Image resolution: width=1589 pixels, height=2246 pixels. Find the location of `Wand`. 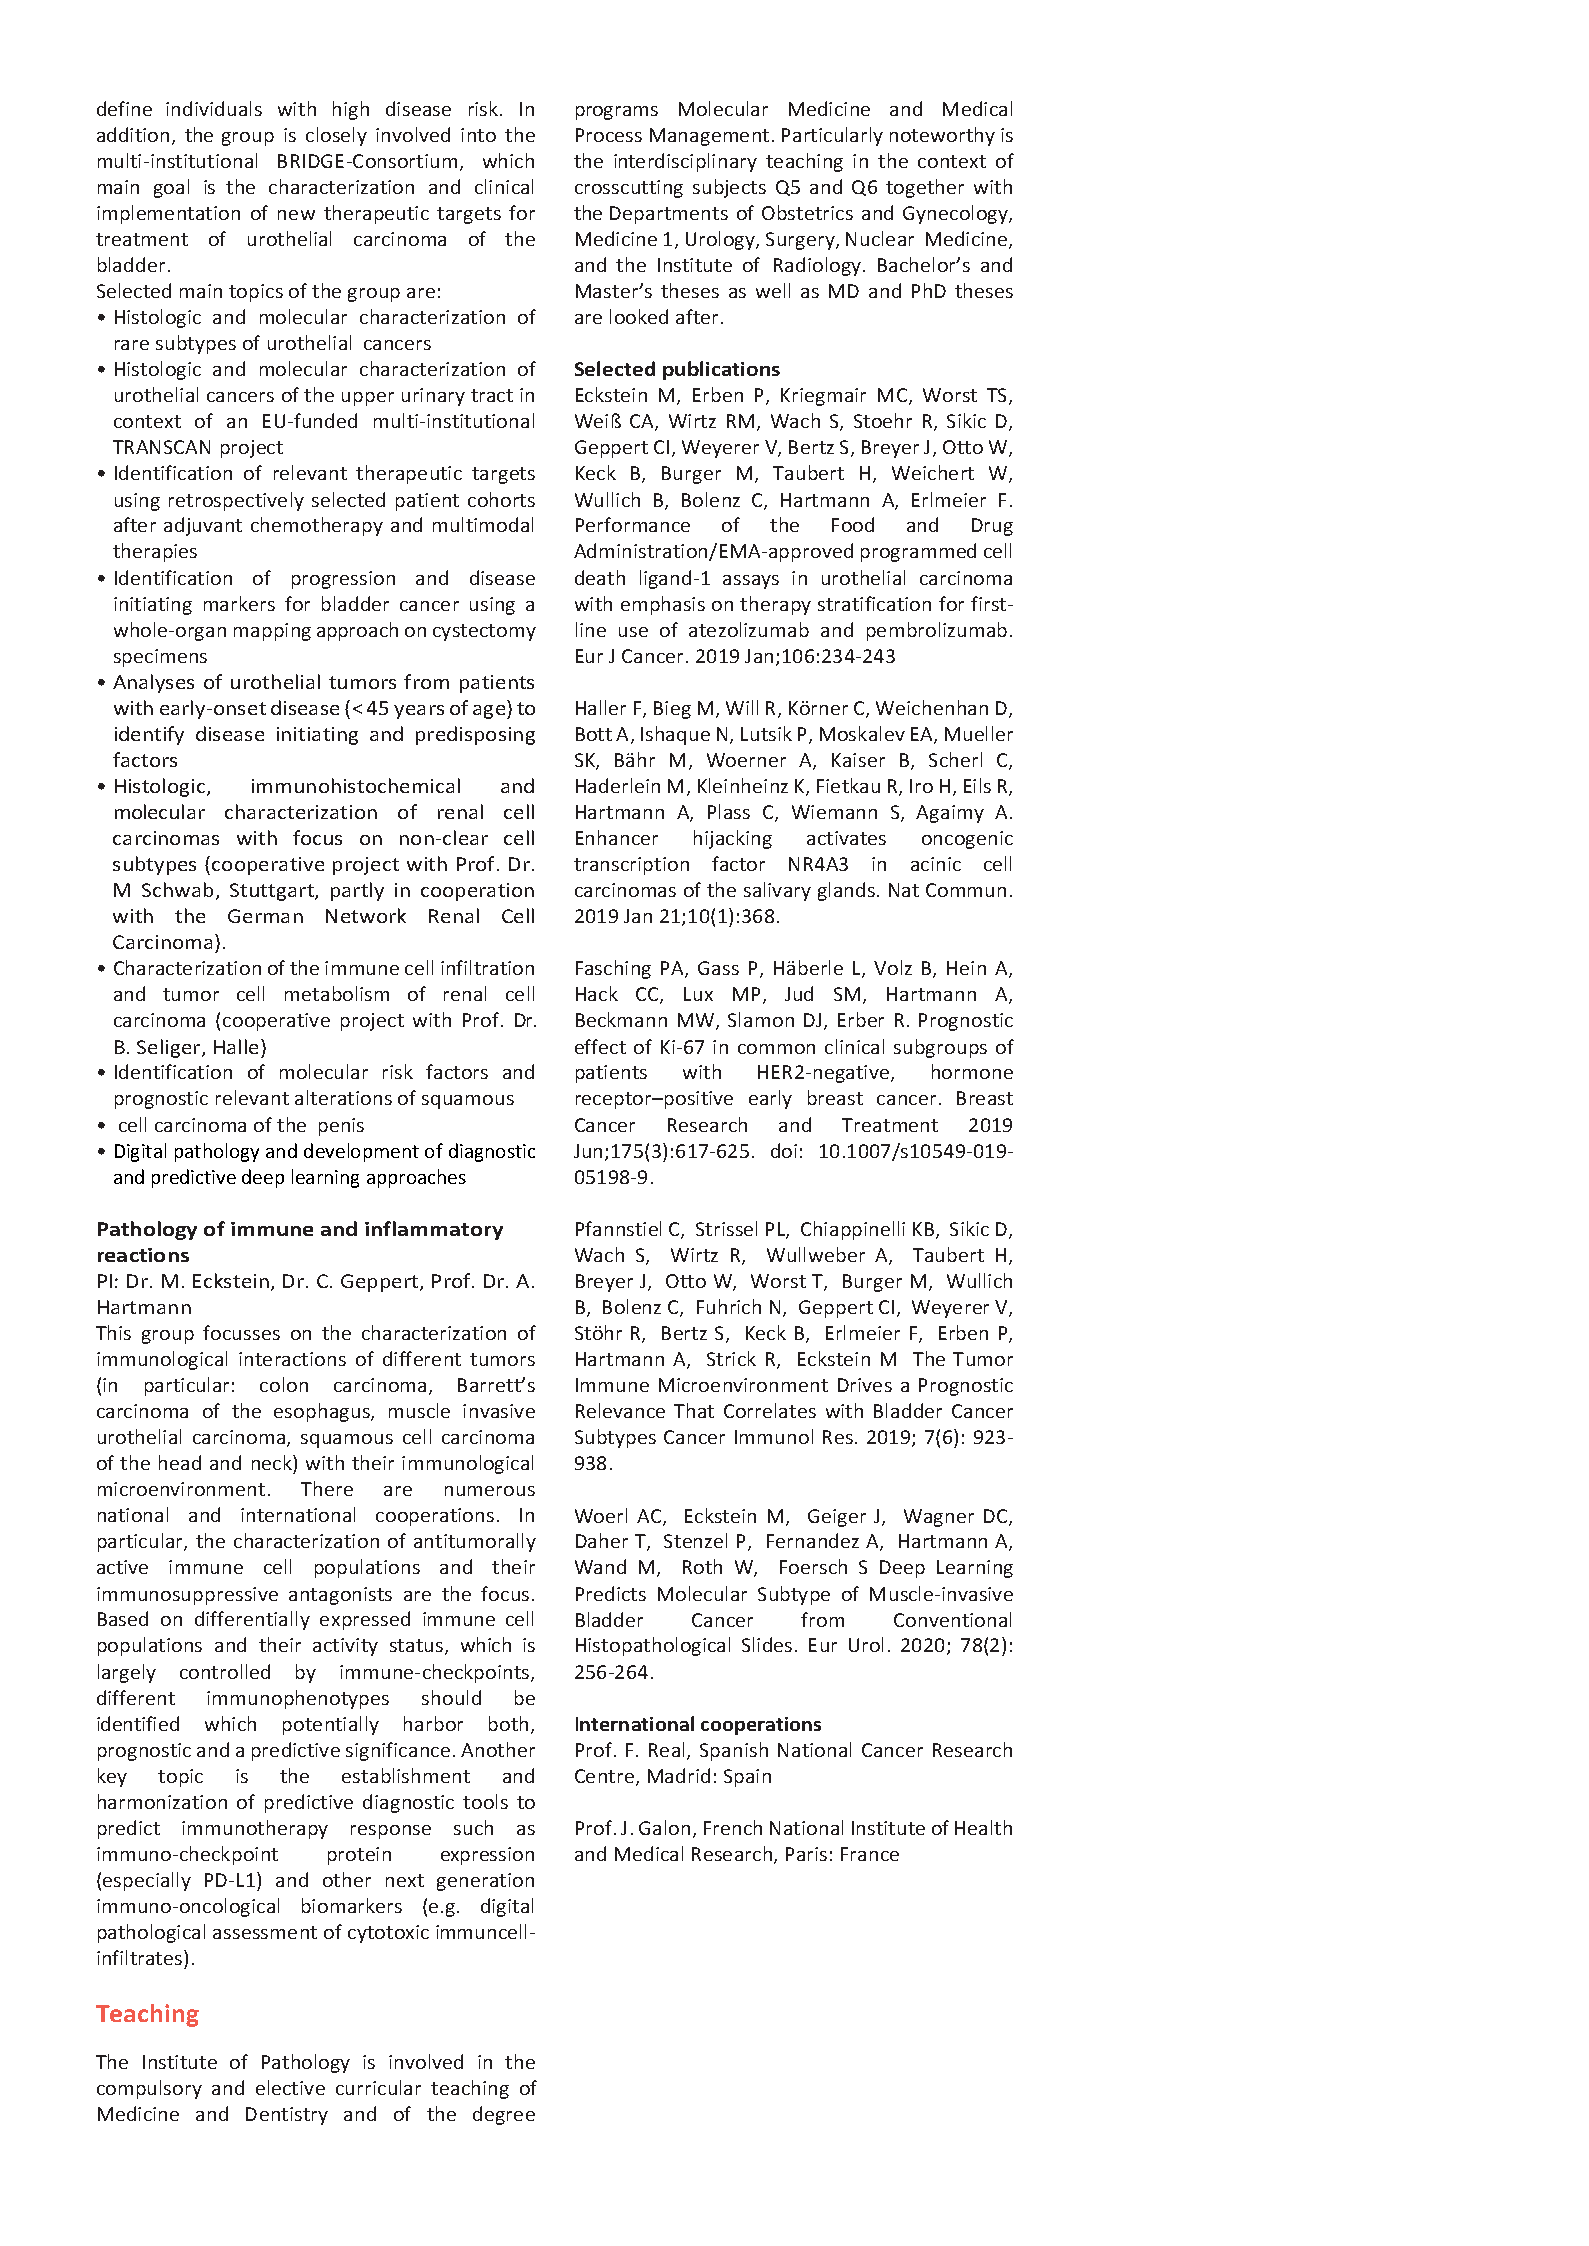

Wand is located at coordinates (600, 1566).
